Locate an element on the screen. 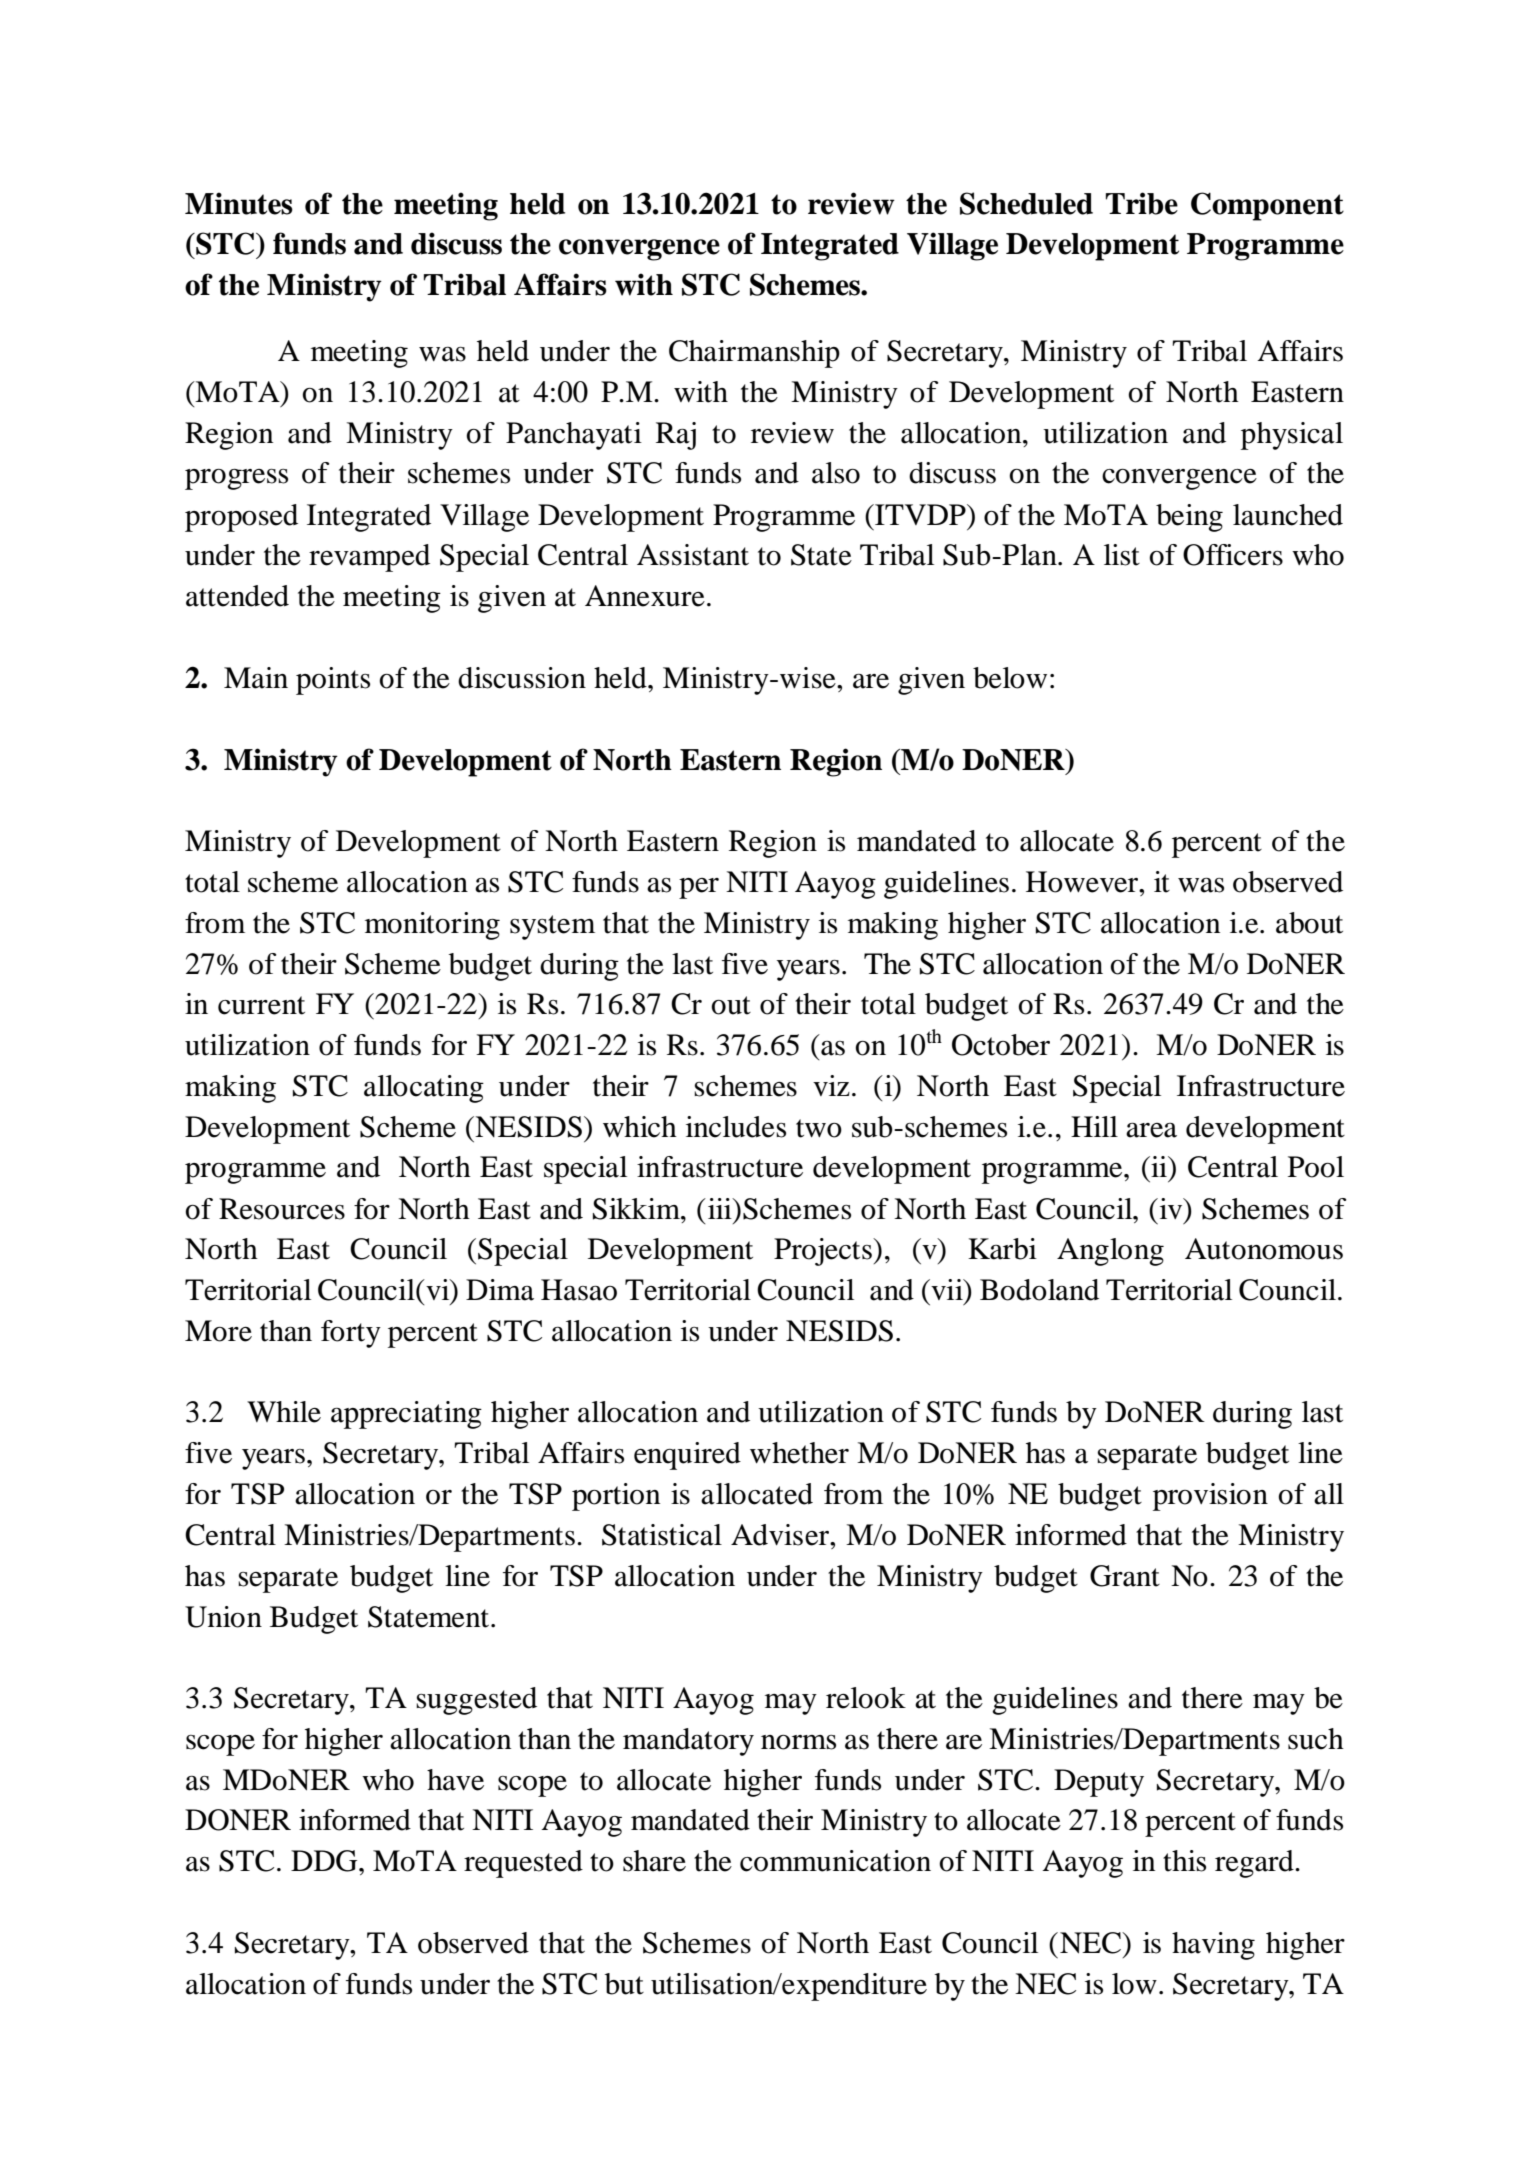 The image size is (1530, 2165). DDG is located at coordinates (325, 1861).
